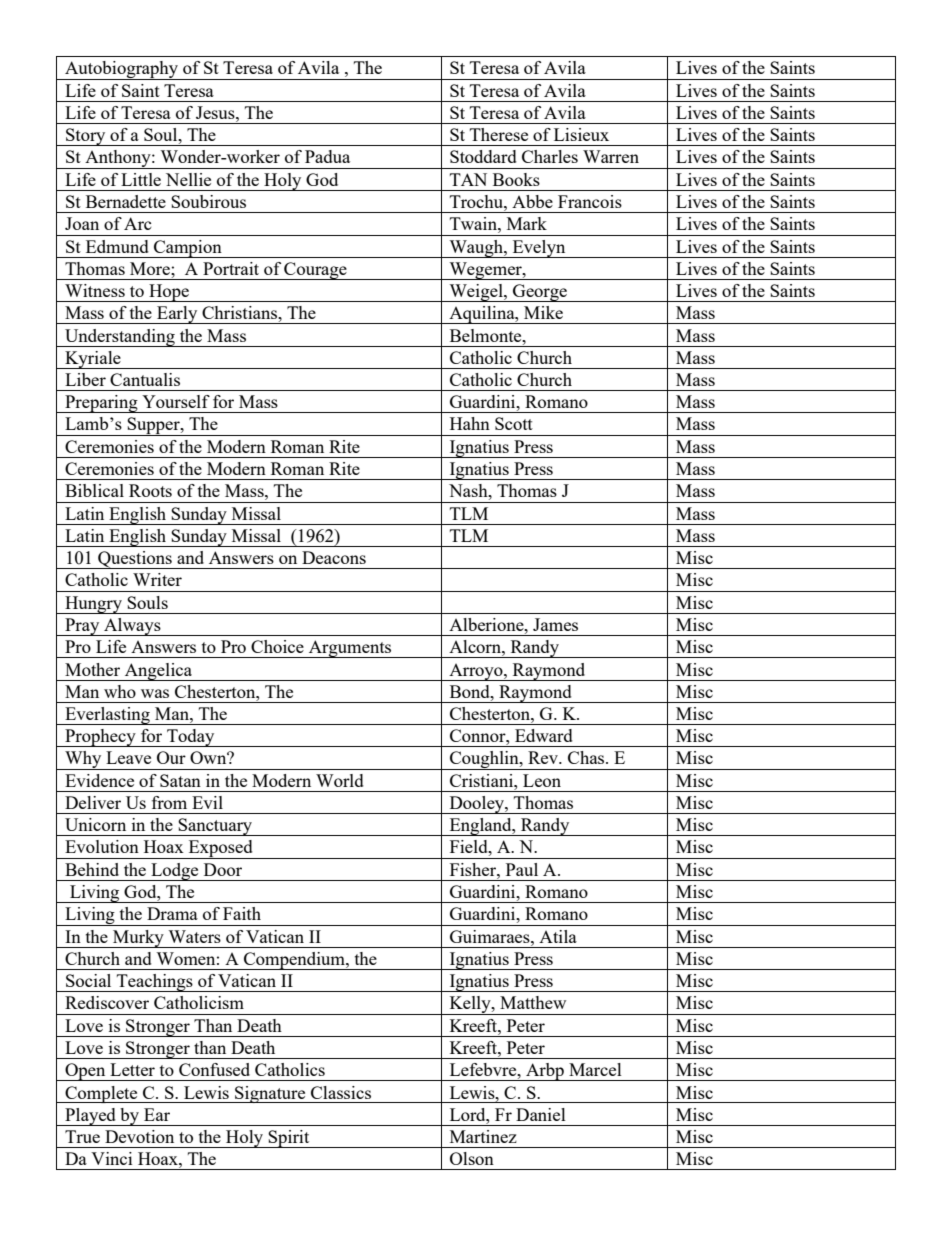  I want to click on Padua, so click(327, 156).
